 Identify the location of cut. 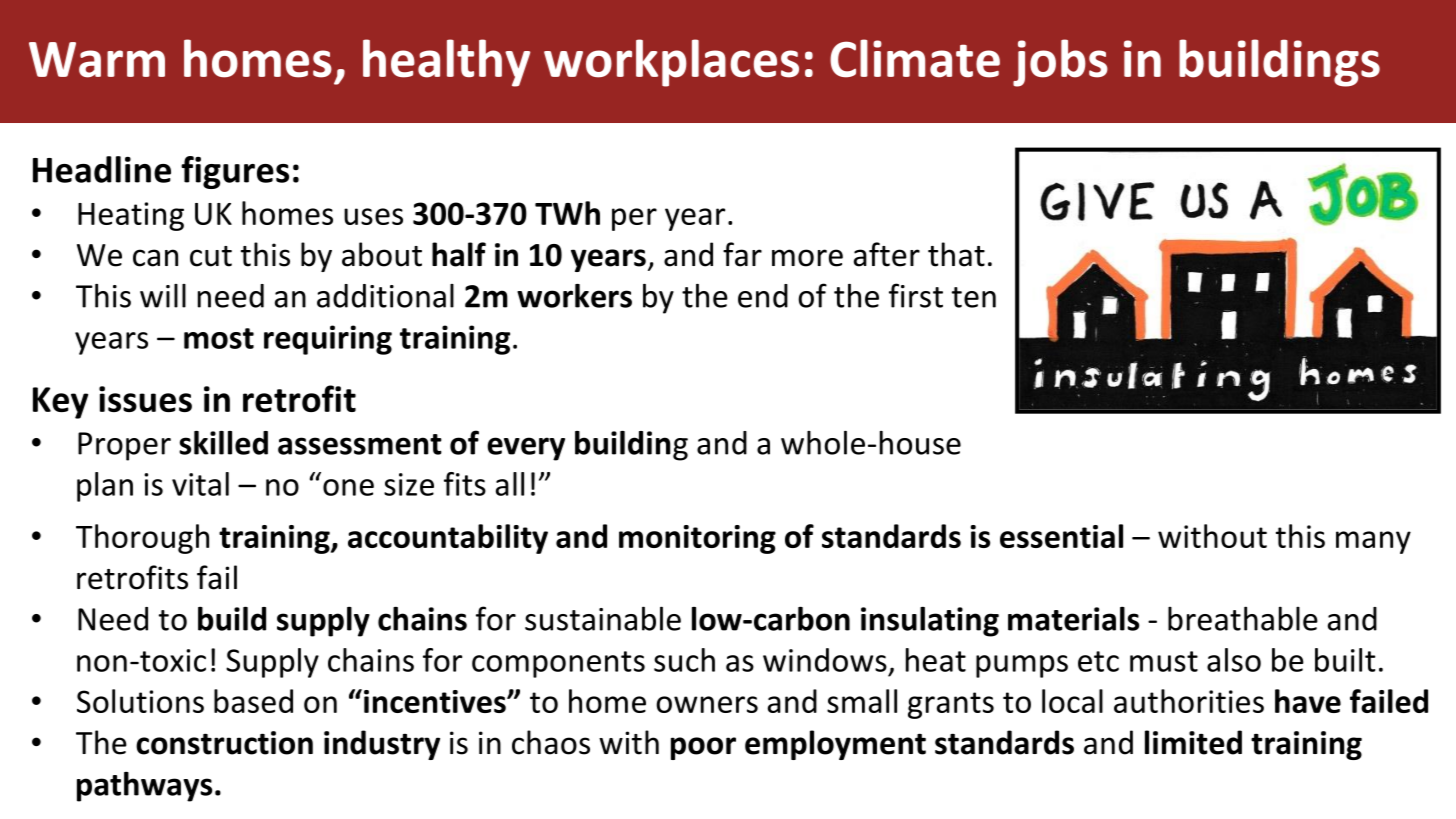
(211, 256).
